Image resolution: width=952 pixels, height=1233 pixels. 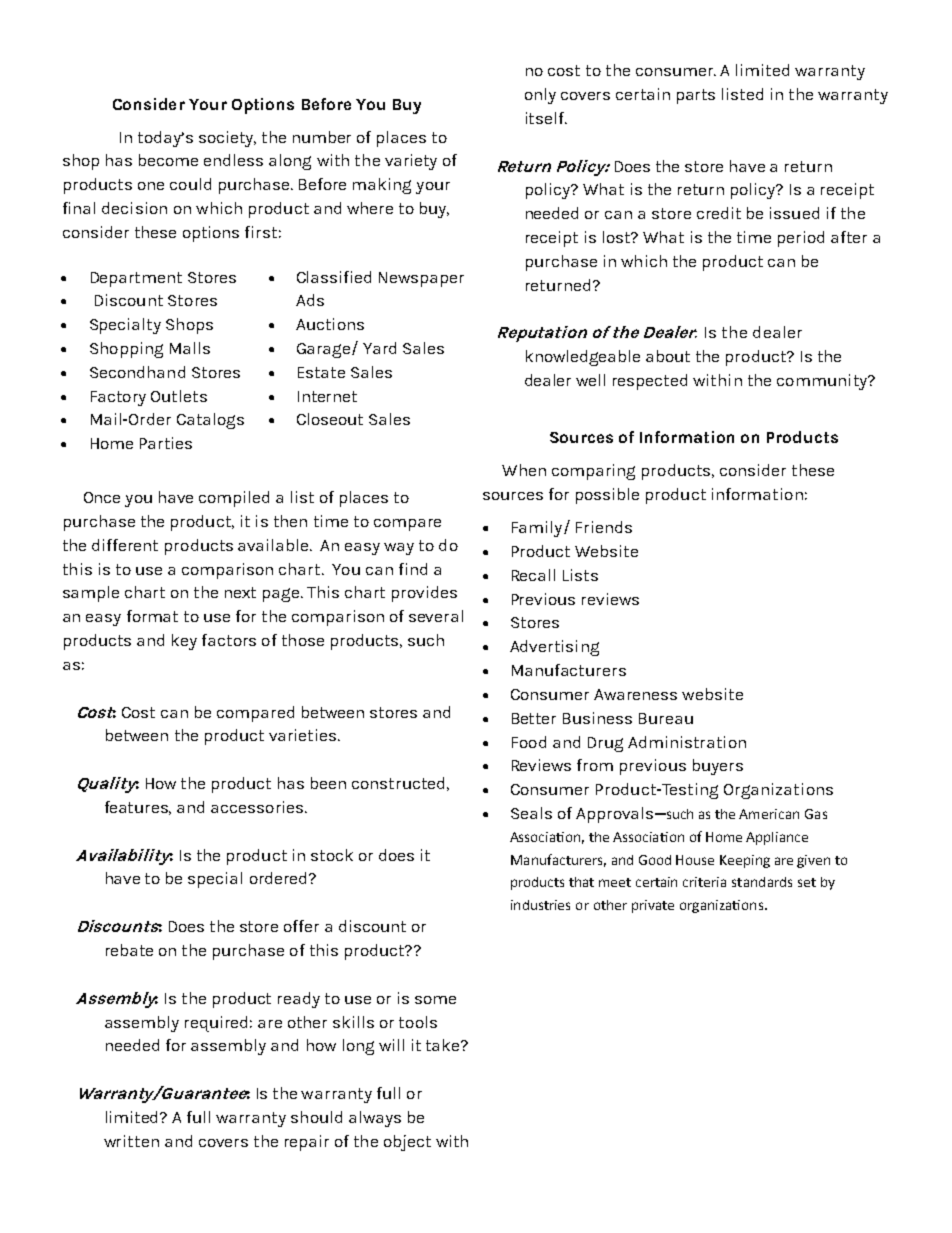 What do you see at coordinates (168, 160) in the image?
I see `become` at bounding box center [168, 160].
